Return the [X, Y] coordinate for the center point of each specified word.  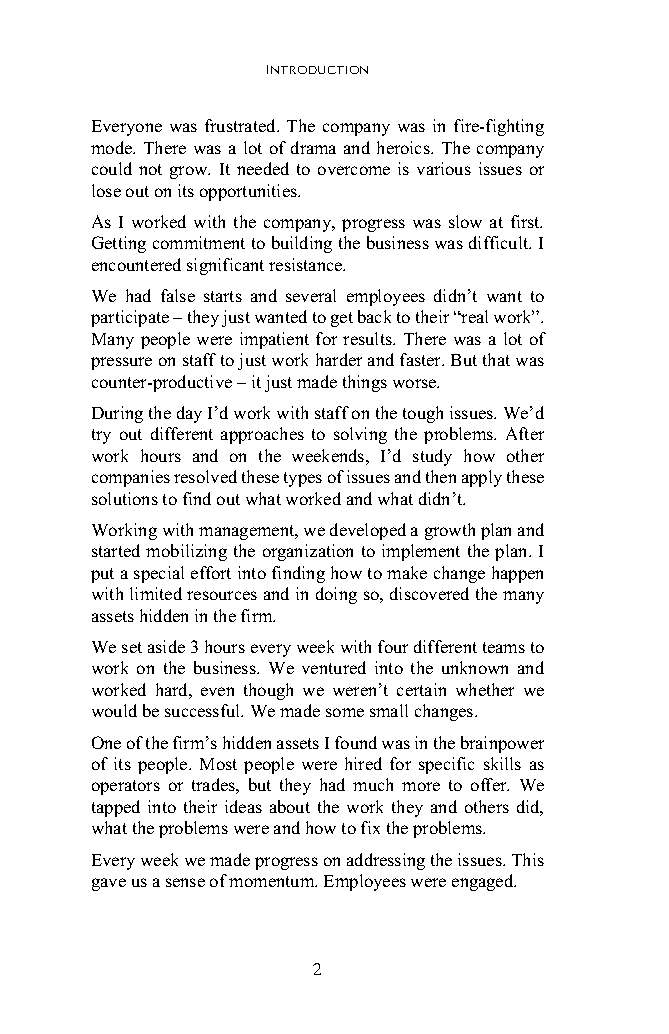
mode [113, 147]
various [444, 168]
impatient [274, 340]
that [496, 359]
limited [156, 593]
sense [185, 882]
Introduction [317, 69]
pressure [121, 363]
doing [336, 595]
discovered [429, 593]
